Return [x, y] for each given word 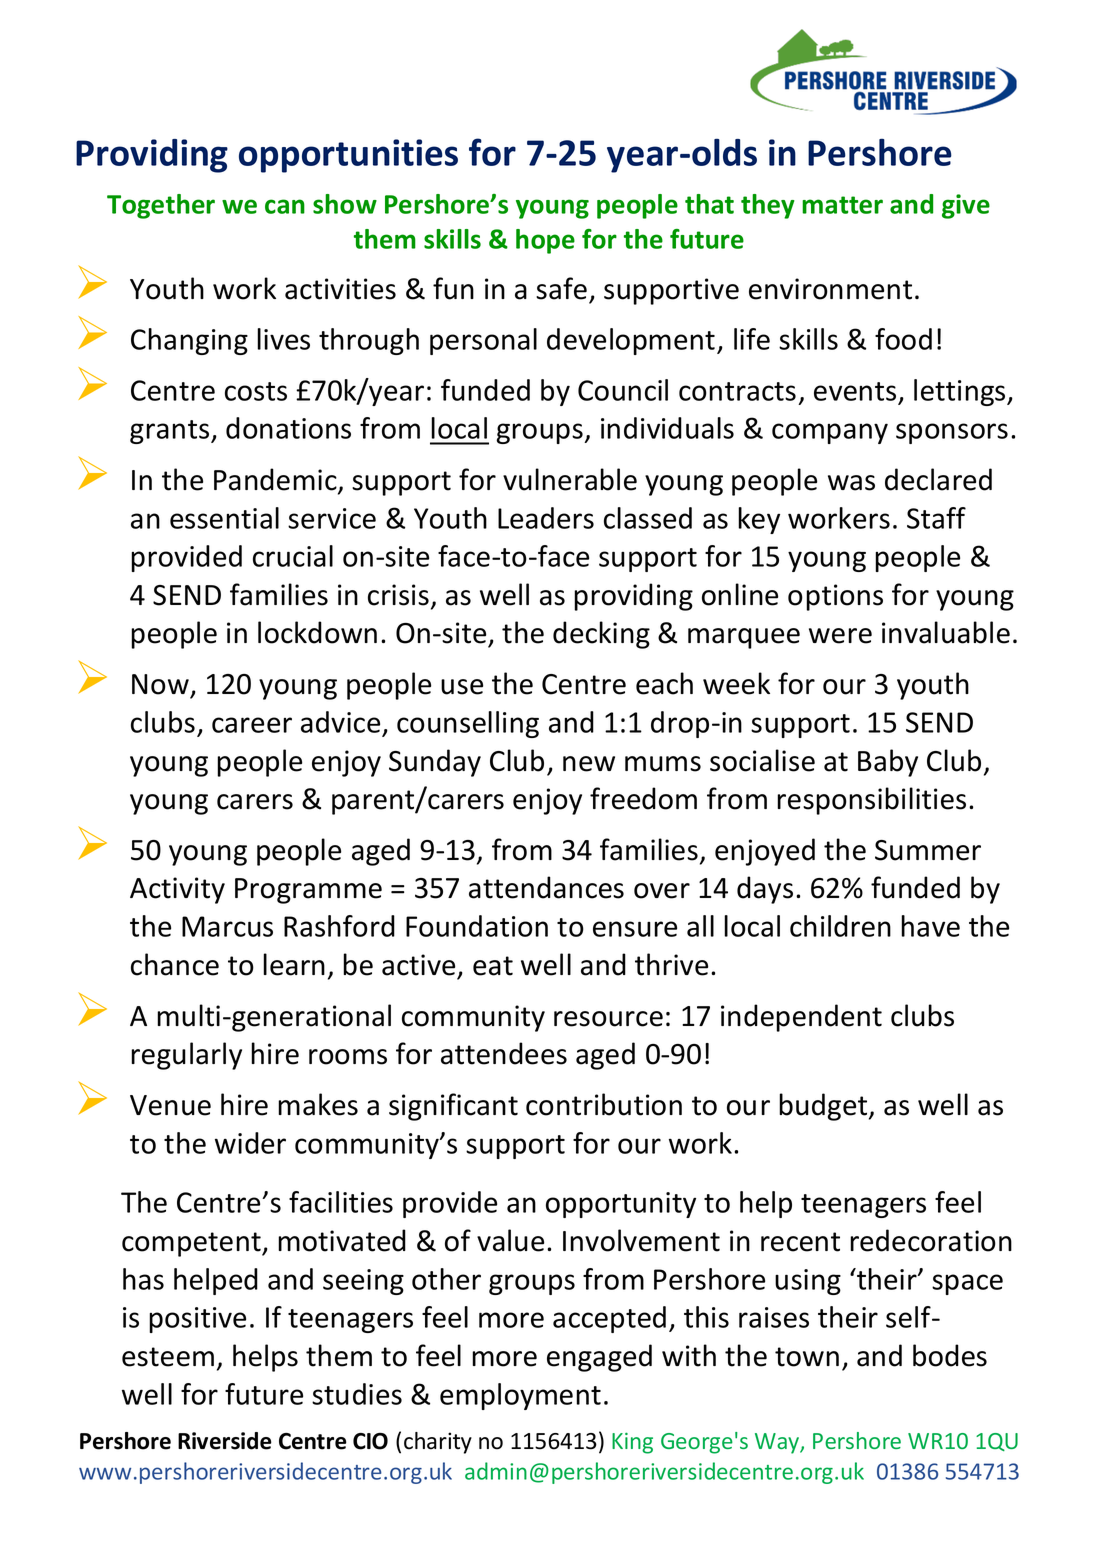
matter [842, 205]
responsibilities [871, 801]
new [589, 764]
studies [357, 1394]
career [252, 725]
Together [161, 206]
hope [545, 241]
